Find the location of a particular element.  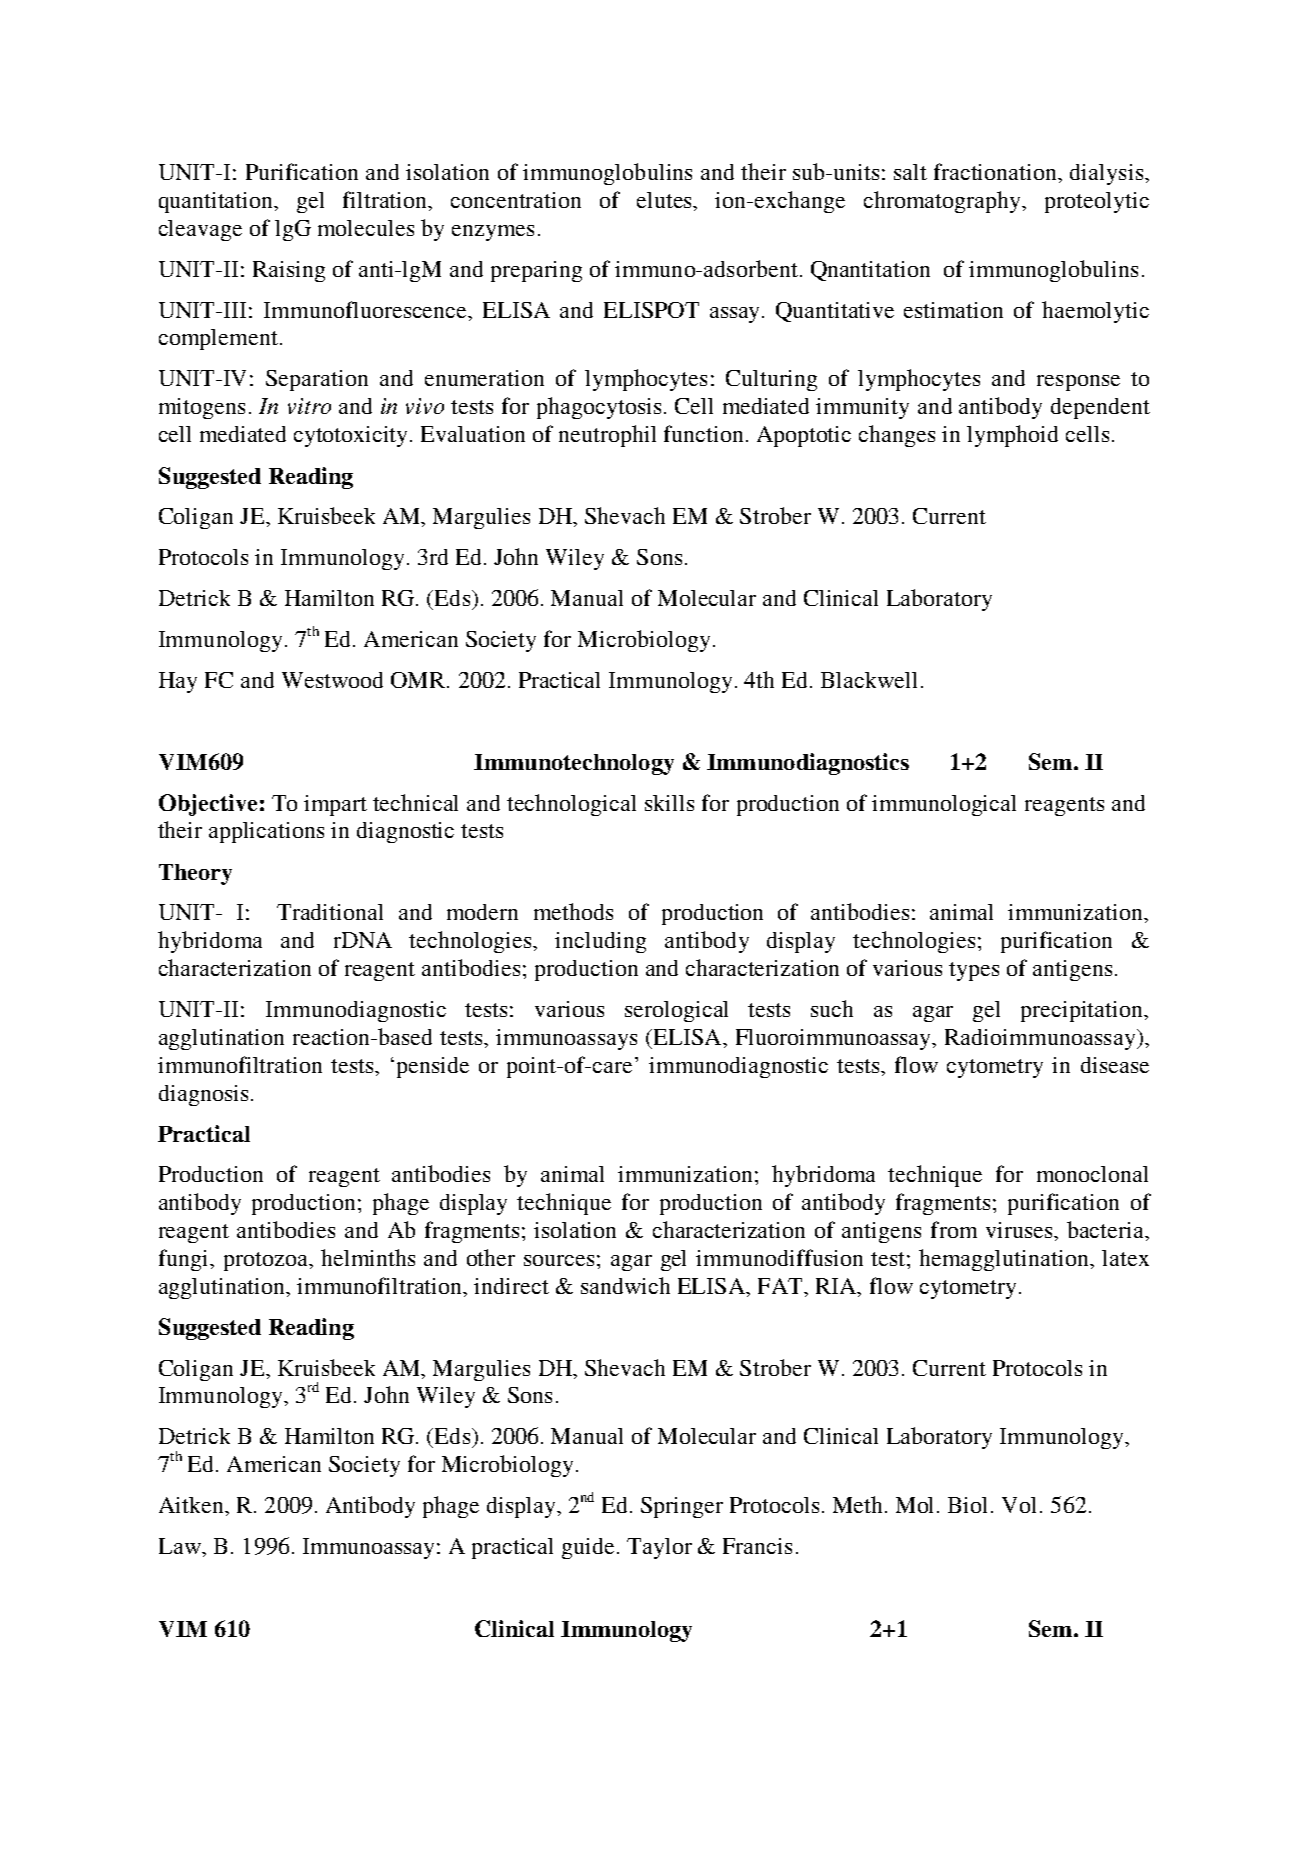

types is located at coordinates (974, 971).
